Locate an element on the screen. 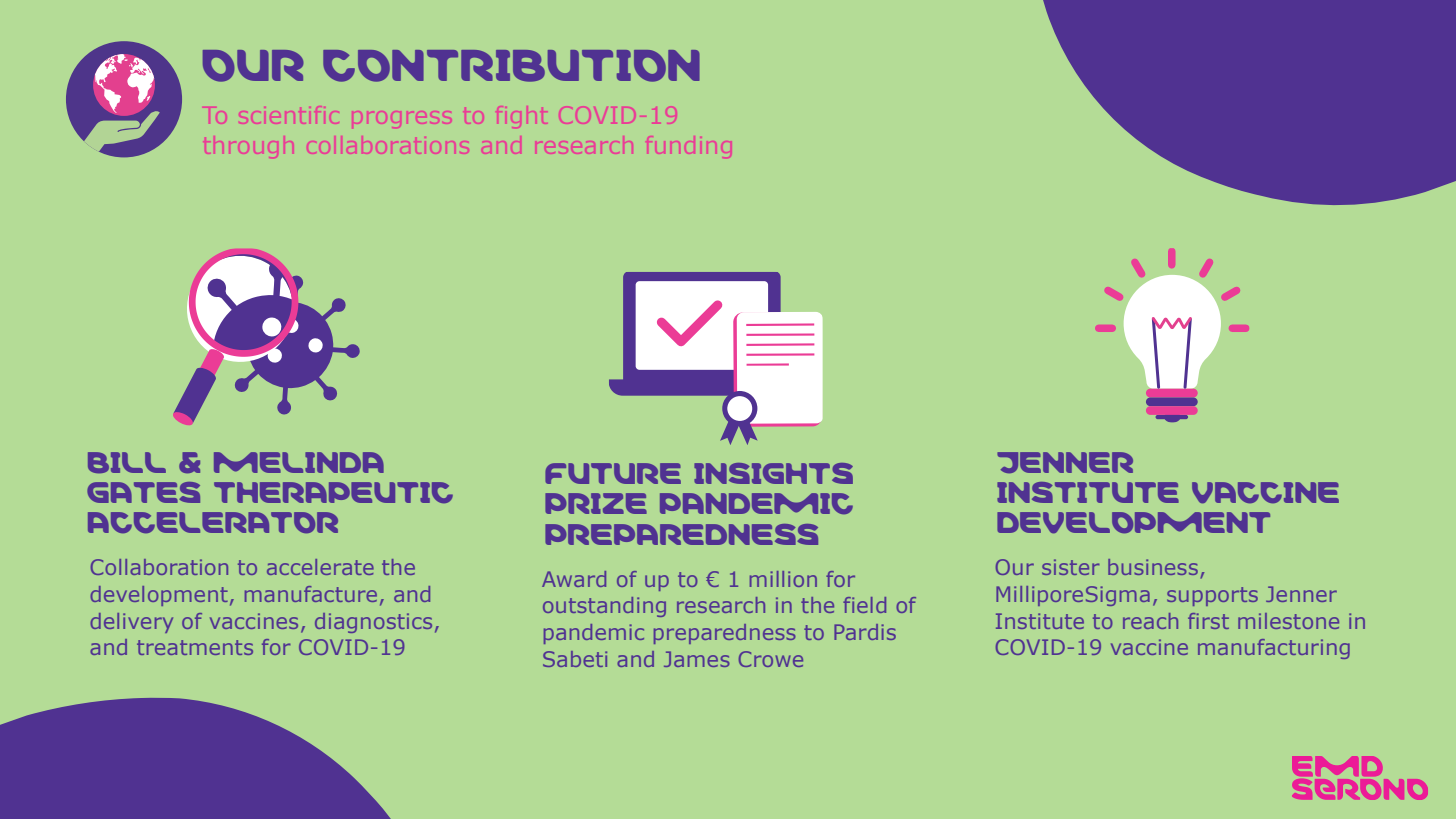 This screenshot has height=819, width=1456. James is located at coordinates (697, 659).
